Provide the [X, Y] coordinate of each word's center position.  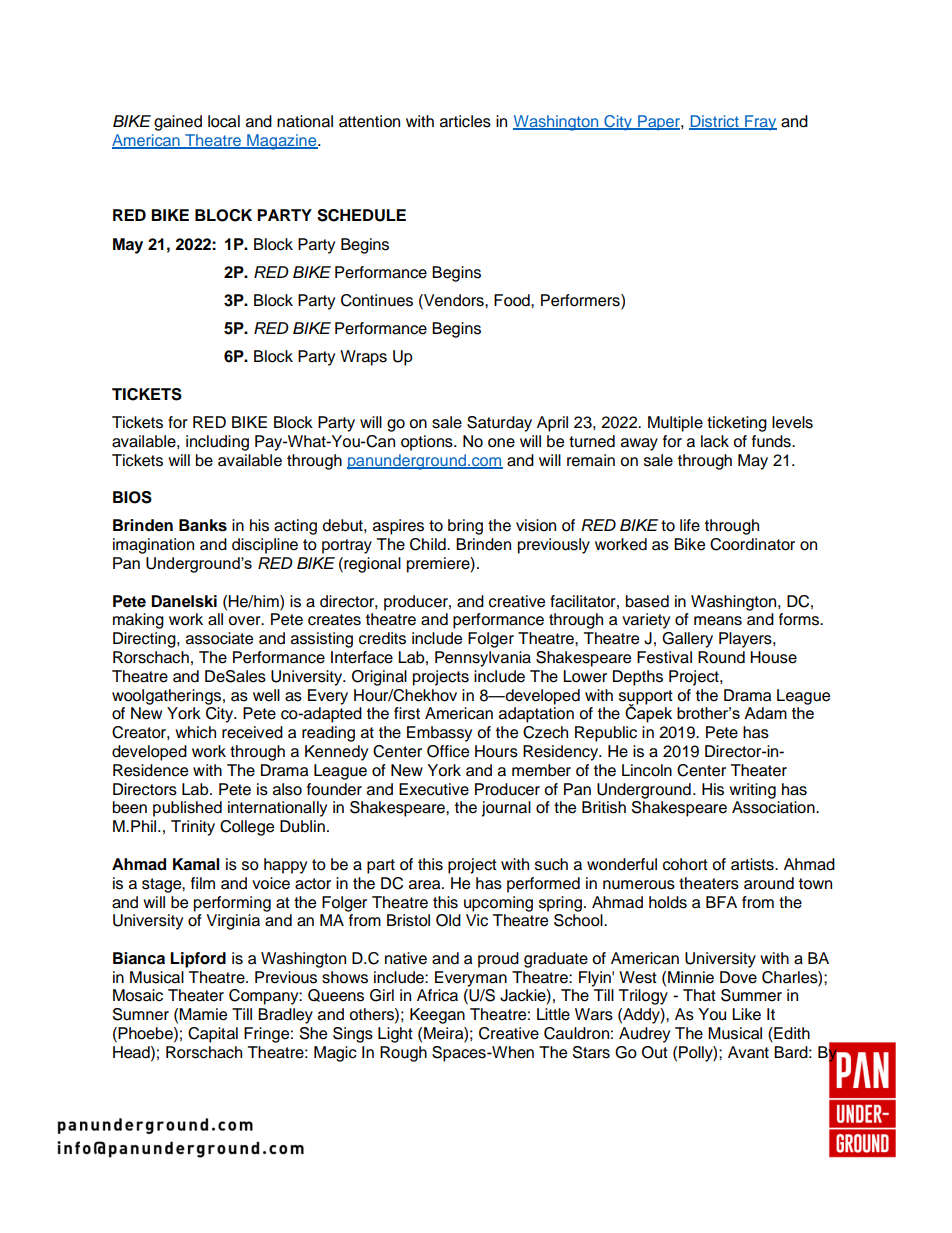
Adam [765, 713]
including [217, 443]
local [224, 121]
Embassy [439, 734]
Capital [213, 1035]
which [195, 732]
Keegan [437, 1016]
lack [715, 441]
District [715, 122]
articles [465, 121]
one [501, 443]
